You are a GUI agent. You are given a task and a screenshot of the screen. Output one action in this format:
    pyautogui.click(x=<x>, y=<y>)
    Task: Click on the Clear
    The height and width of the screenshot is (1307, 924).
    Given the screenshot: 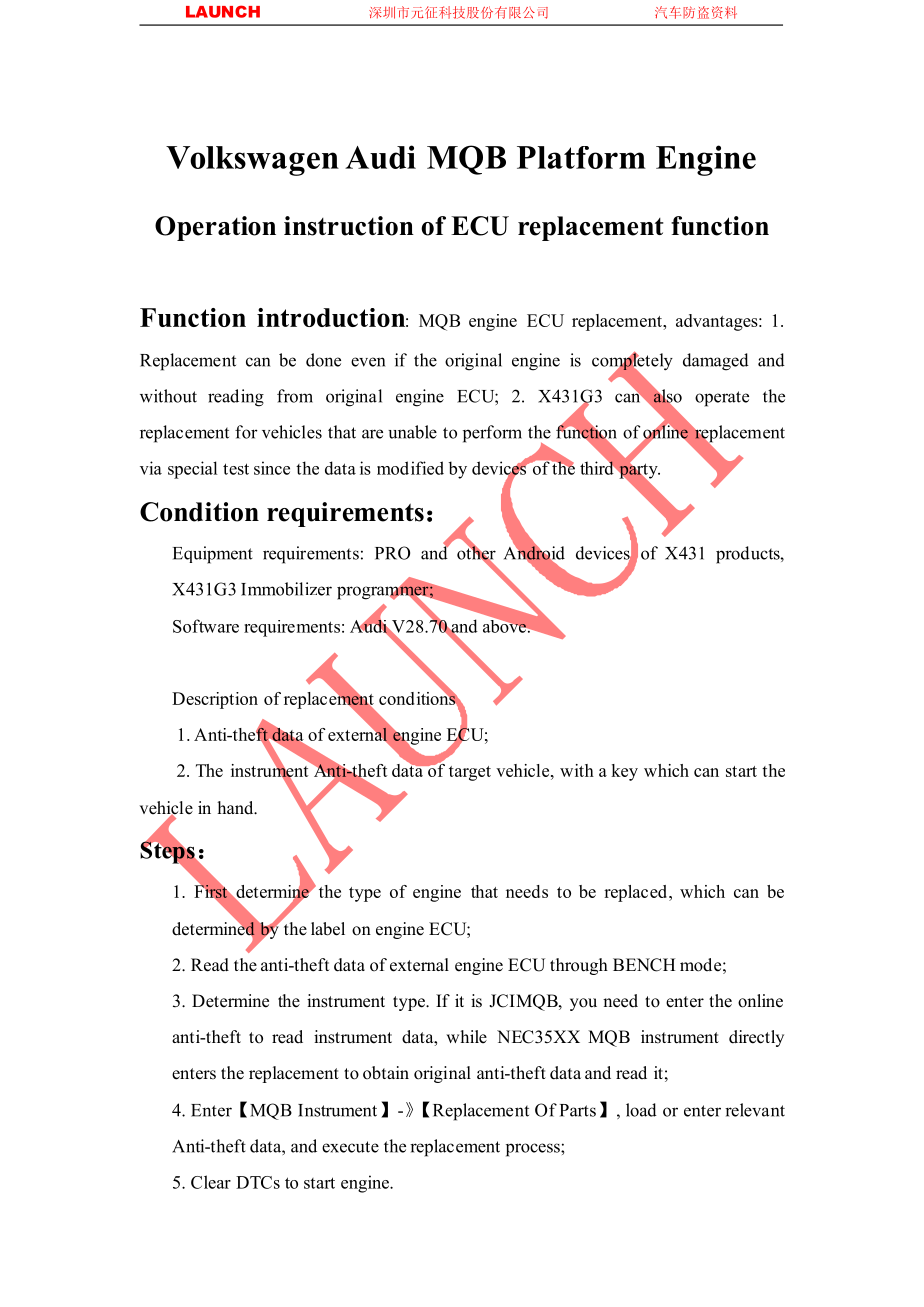 What is the action you would take?
    pyautogui.click(x=211, y=1182)
